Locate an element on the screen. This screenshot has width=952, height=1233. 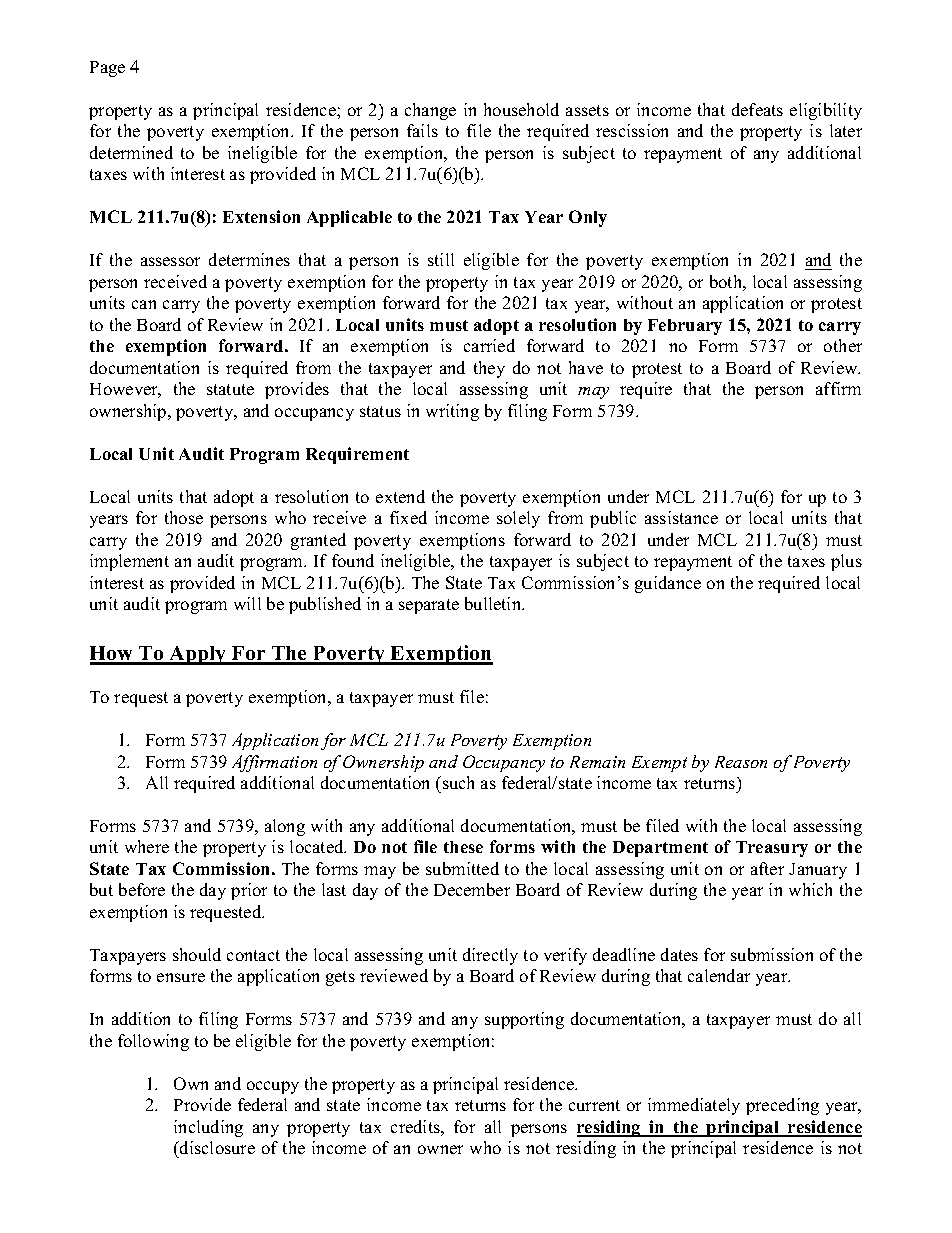
change is located at coordinates (430, 111).
